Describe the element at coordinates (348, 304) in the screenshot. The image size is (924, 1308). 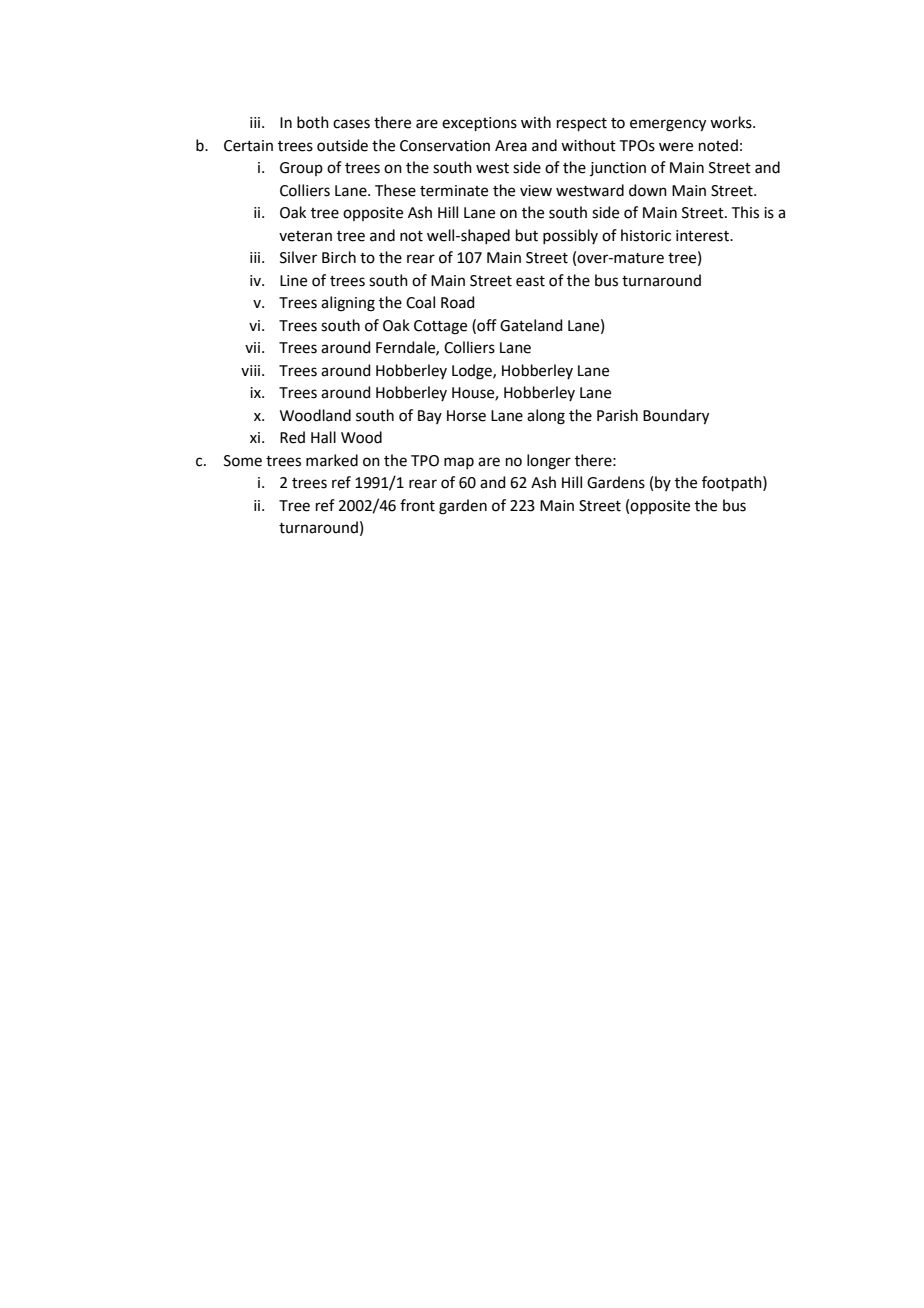
I see `aligning` at that location.
